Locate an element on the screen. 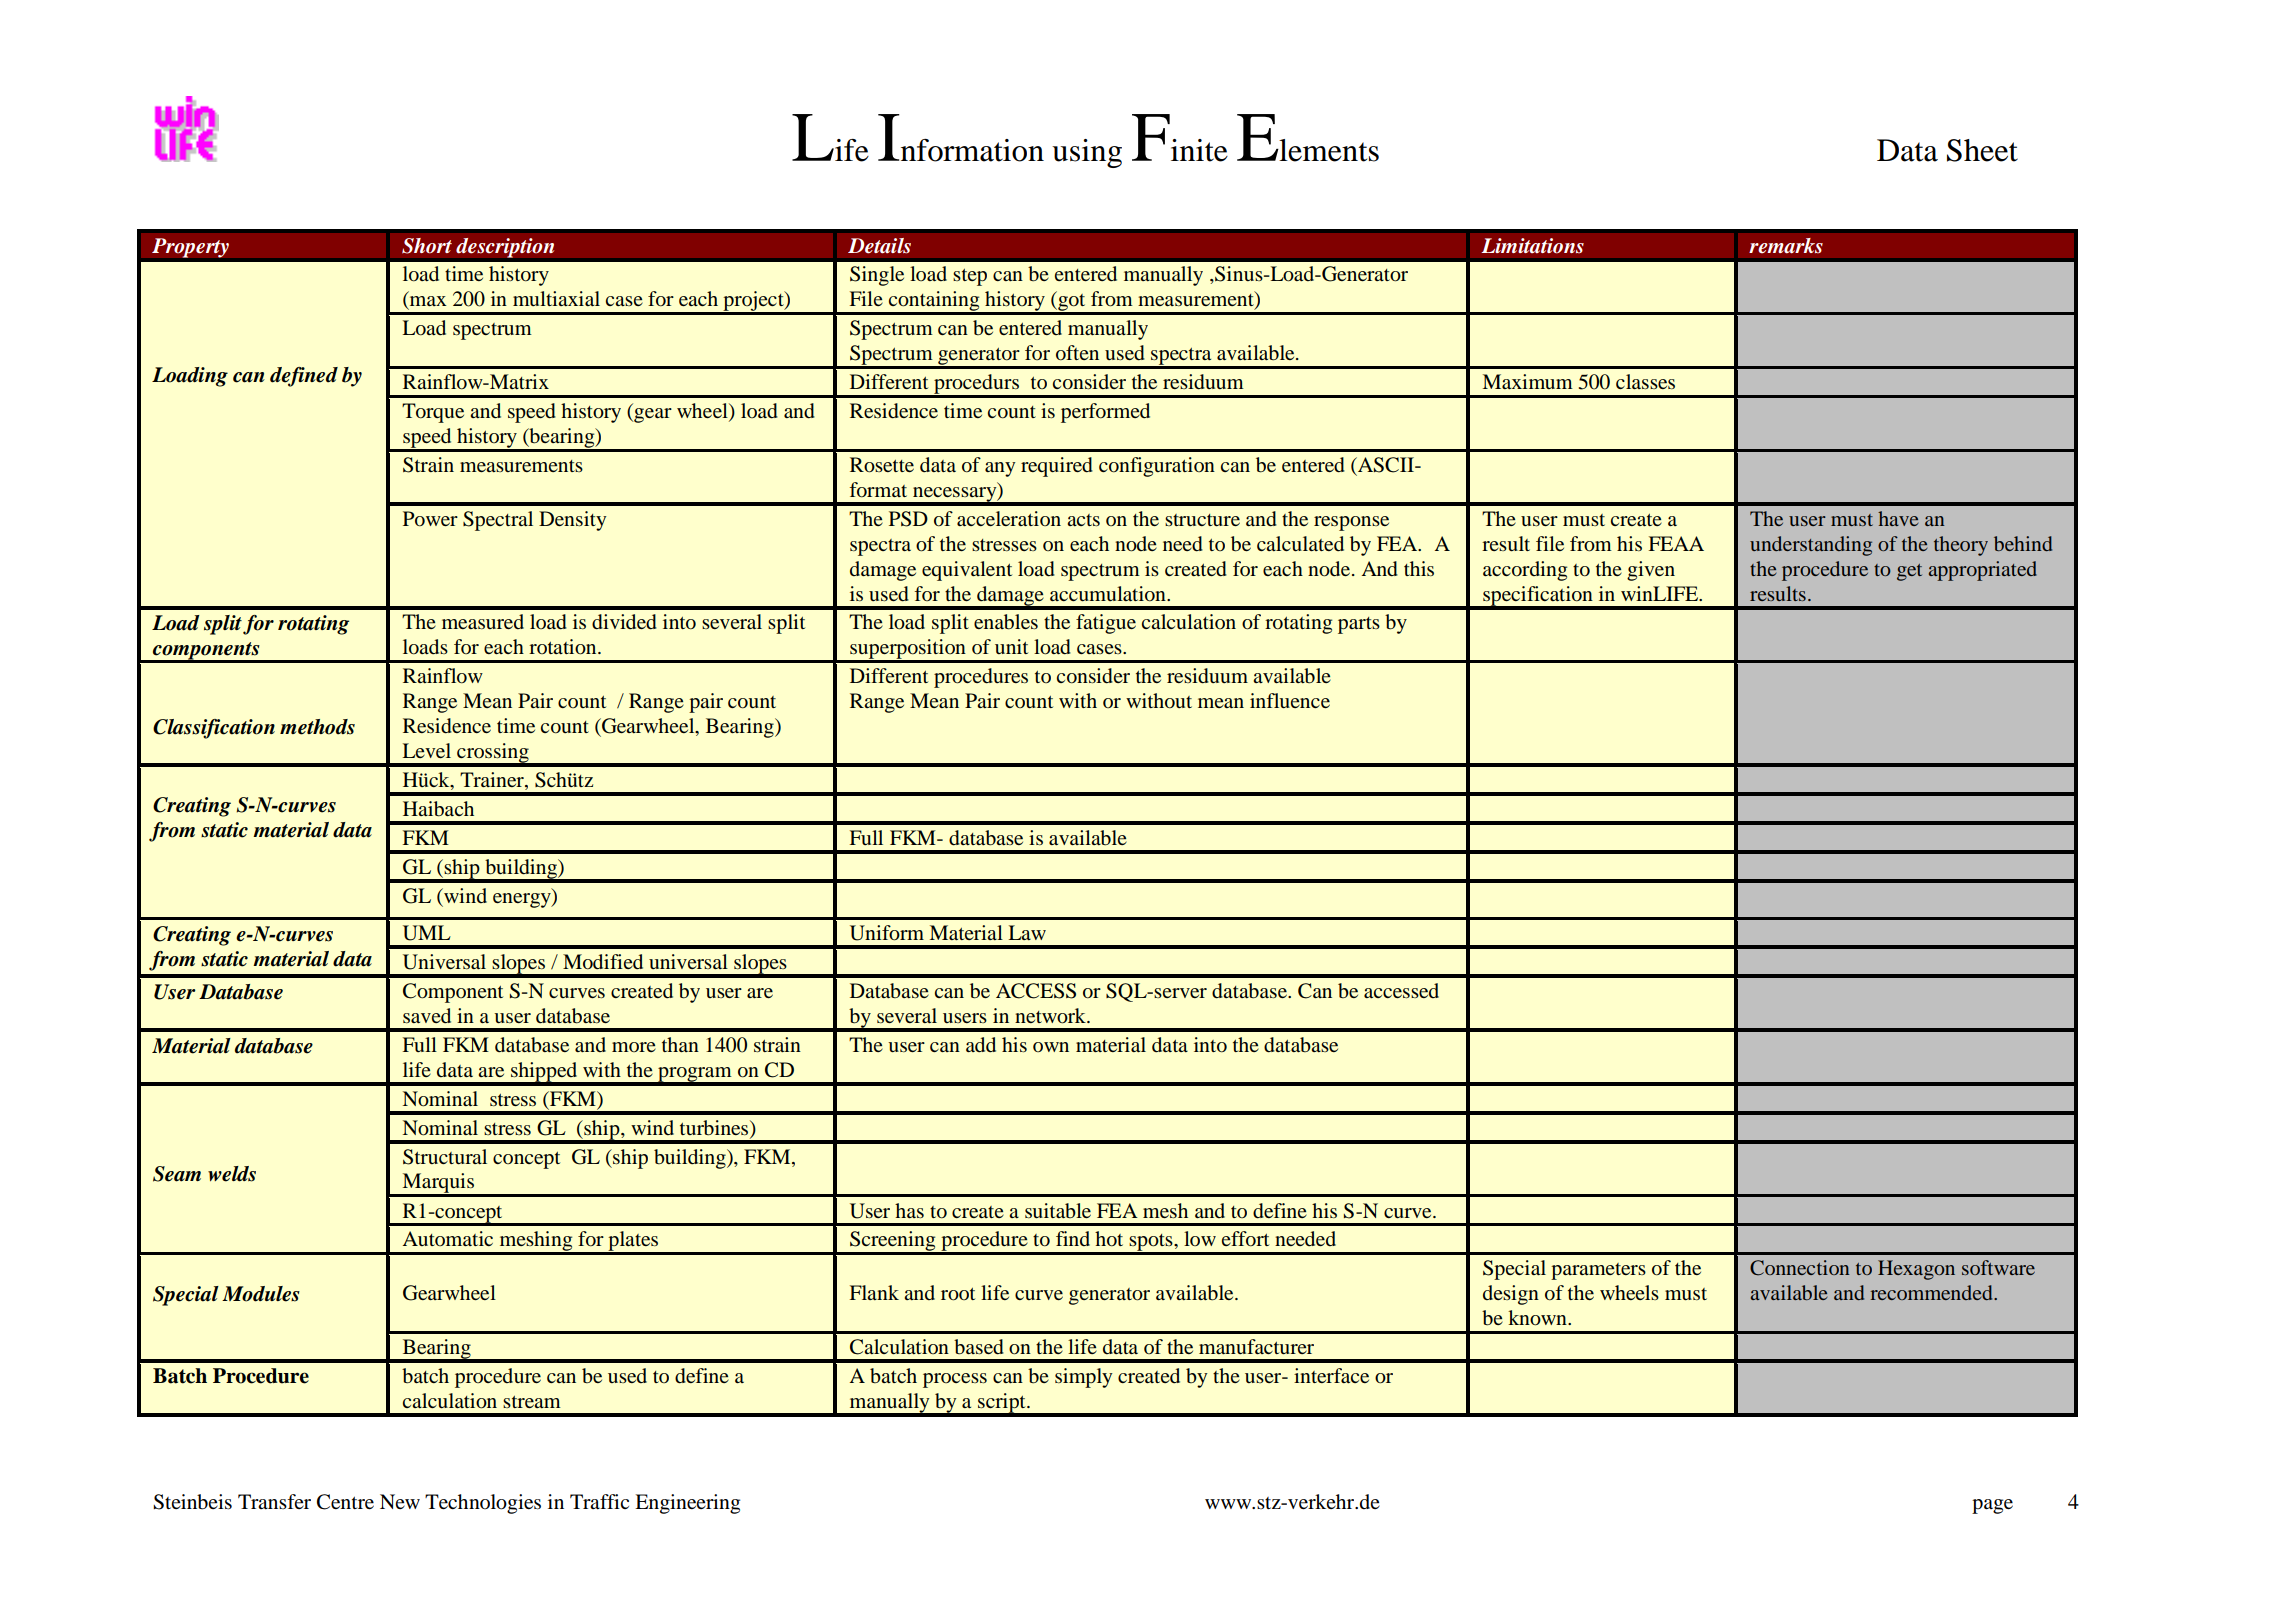 The height and width of the screenshot is (1610, 2277). Short is located at coordinates (427, 246).
